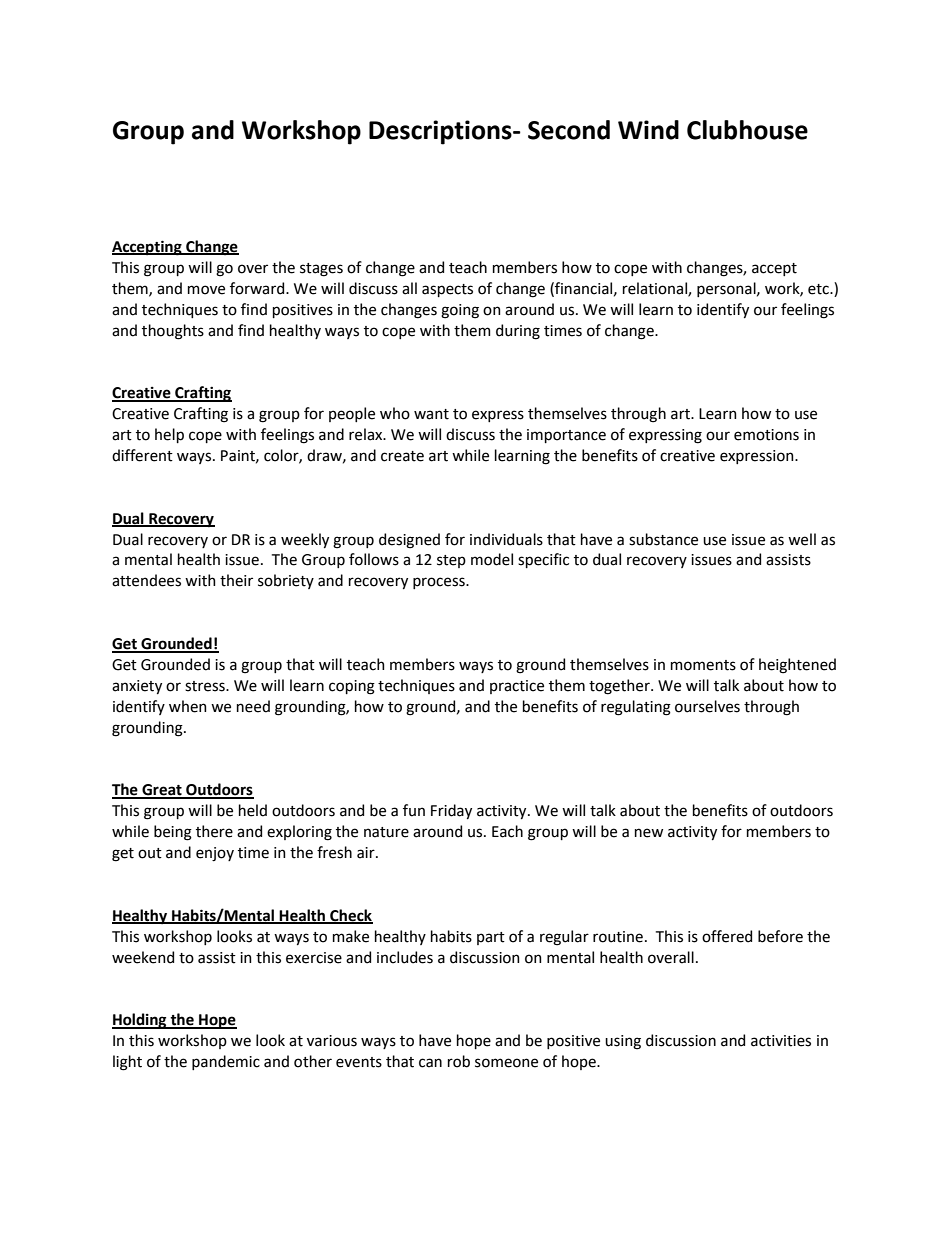 Image resolution: width=952 pixels, height=1233 pixels. I want to click on process, so click(440, 583).
